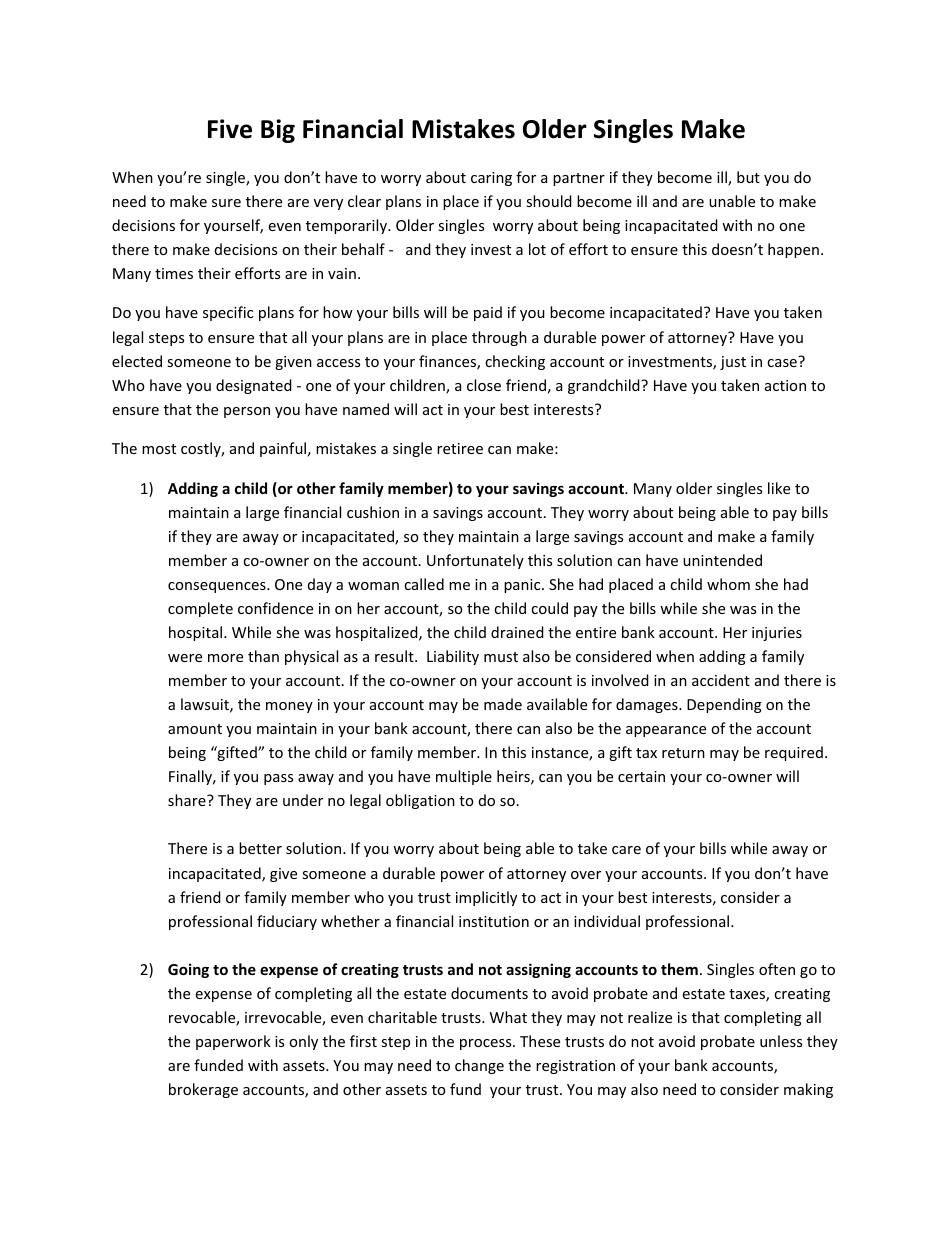 The image size is (952, 1233). Describe the element at coordinates (748, 177) in the image. I see `but` at that location.
